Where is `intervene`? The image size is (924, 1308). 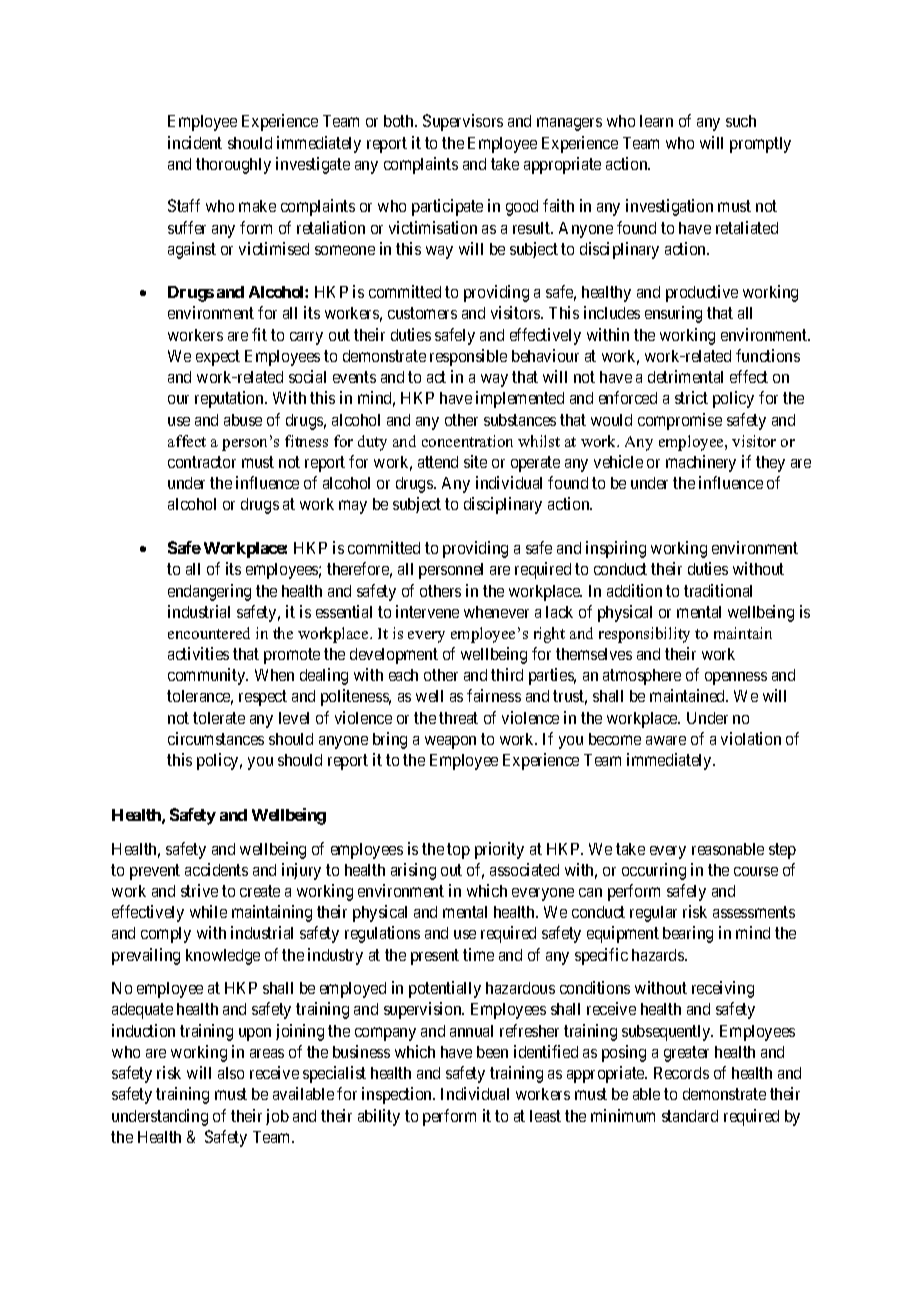
intervene is located at coordinates (427, 611).
